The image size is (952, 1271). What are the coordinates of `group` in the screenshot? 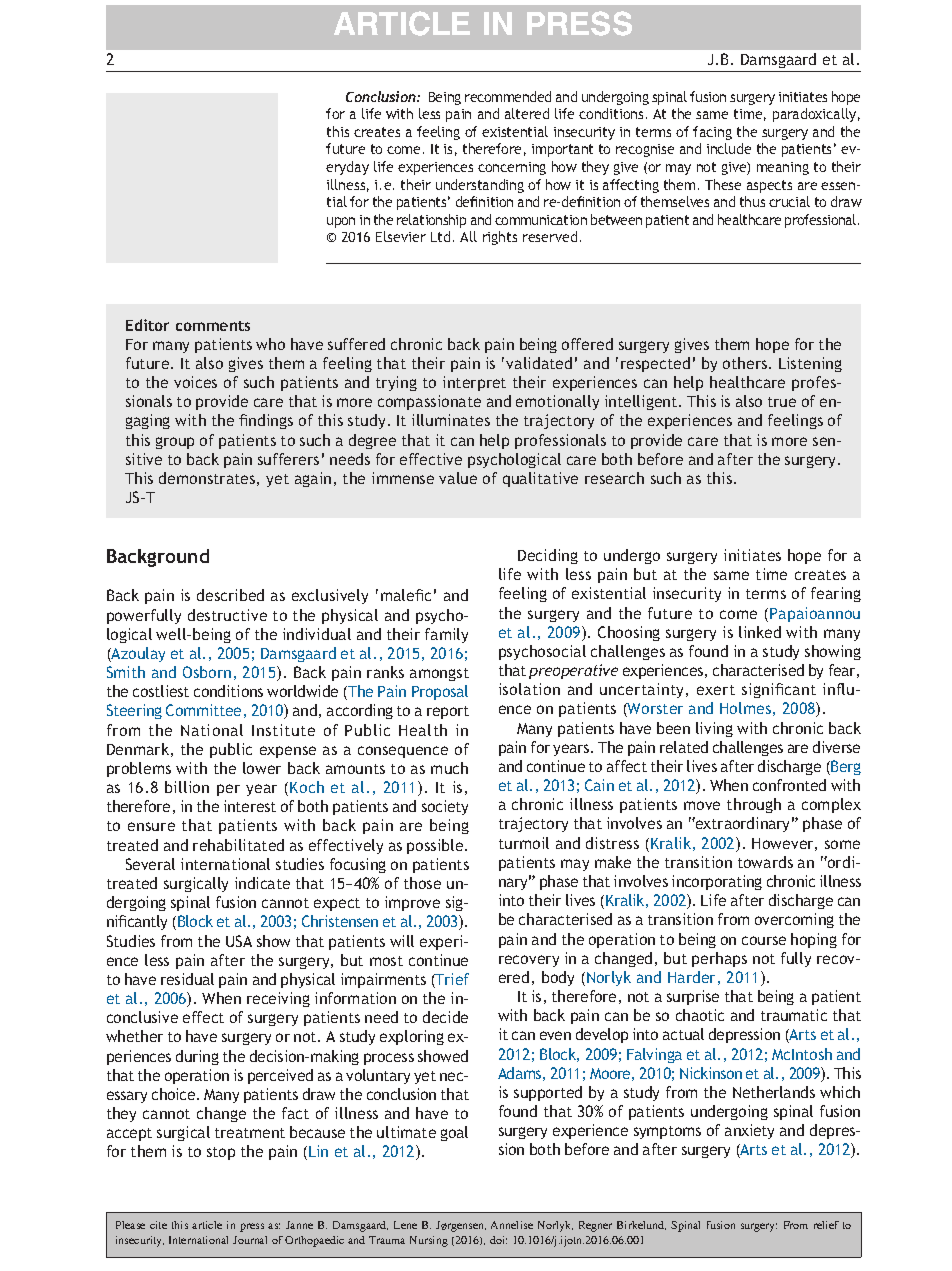 It's located at (175, 443).
